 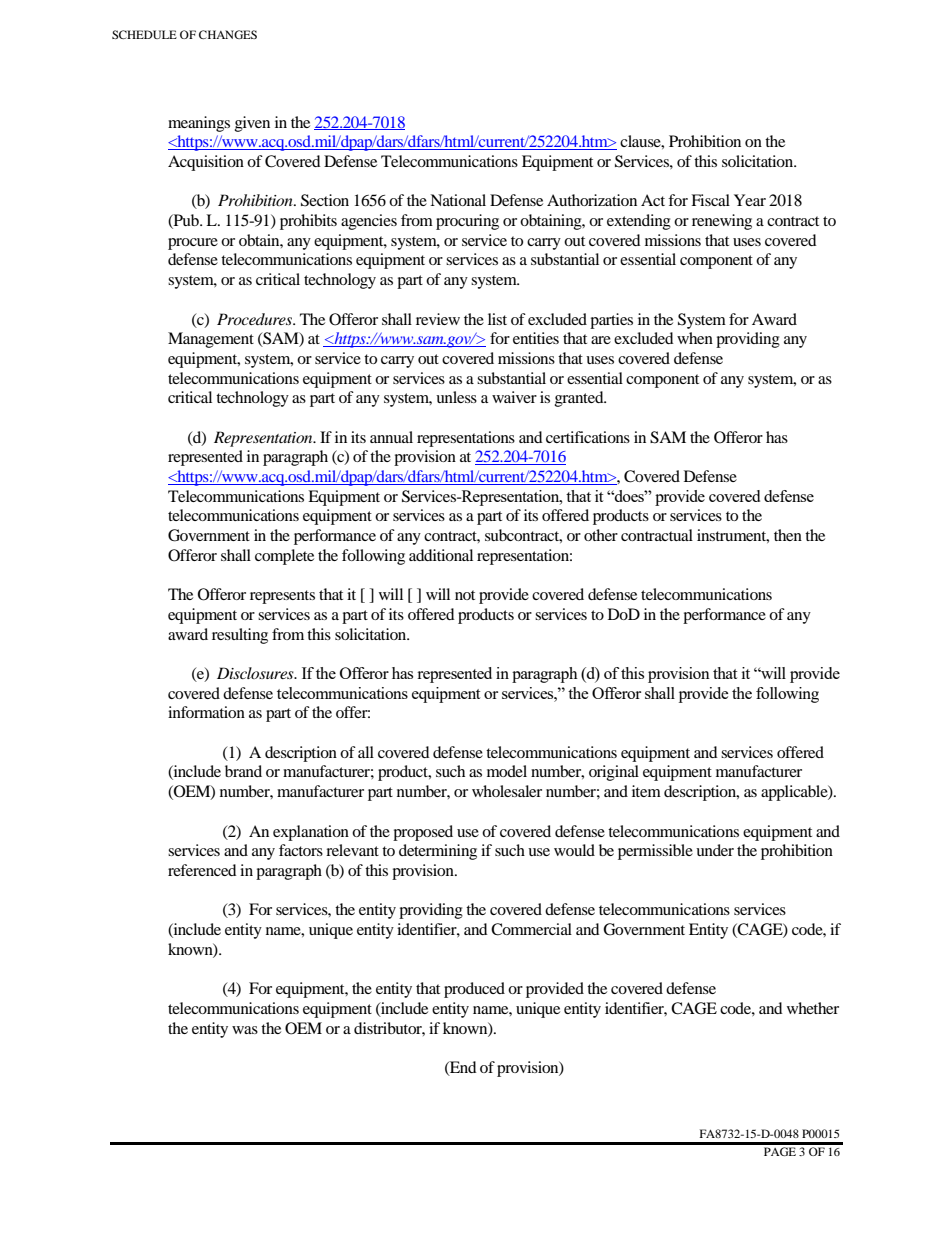 What do you see at coordinates (245, 1030) in the document?
I see `was` at bounding box center [245, 1030].
